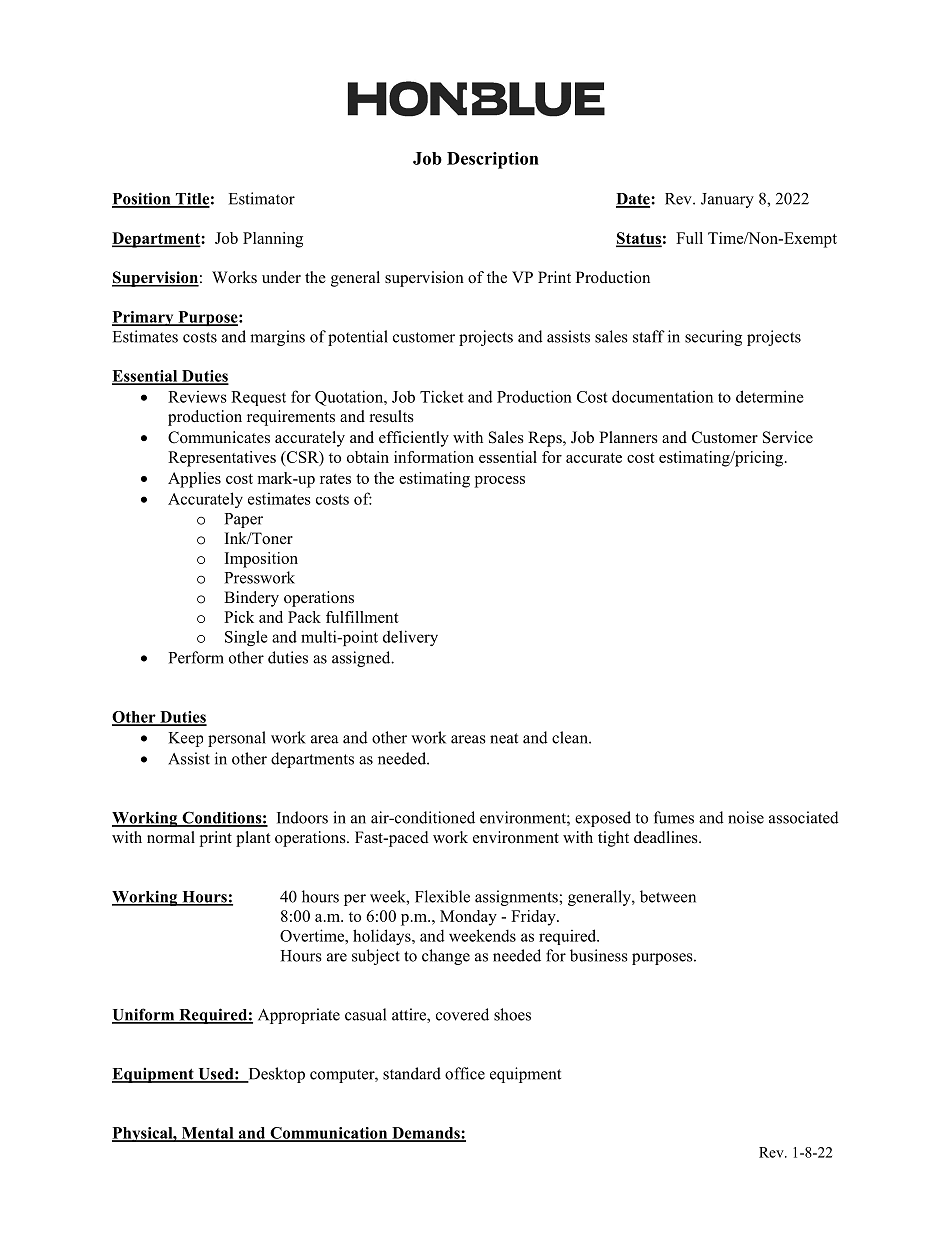 Image resolution: width=952 pixels, height=1233 pixels. What do you see at coordinates (207, 1134) in the screenshot?
I see `Mental` at bounding box center [207, 1134].
